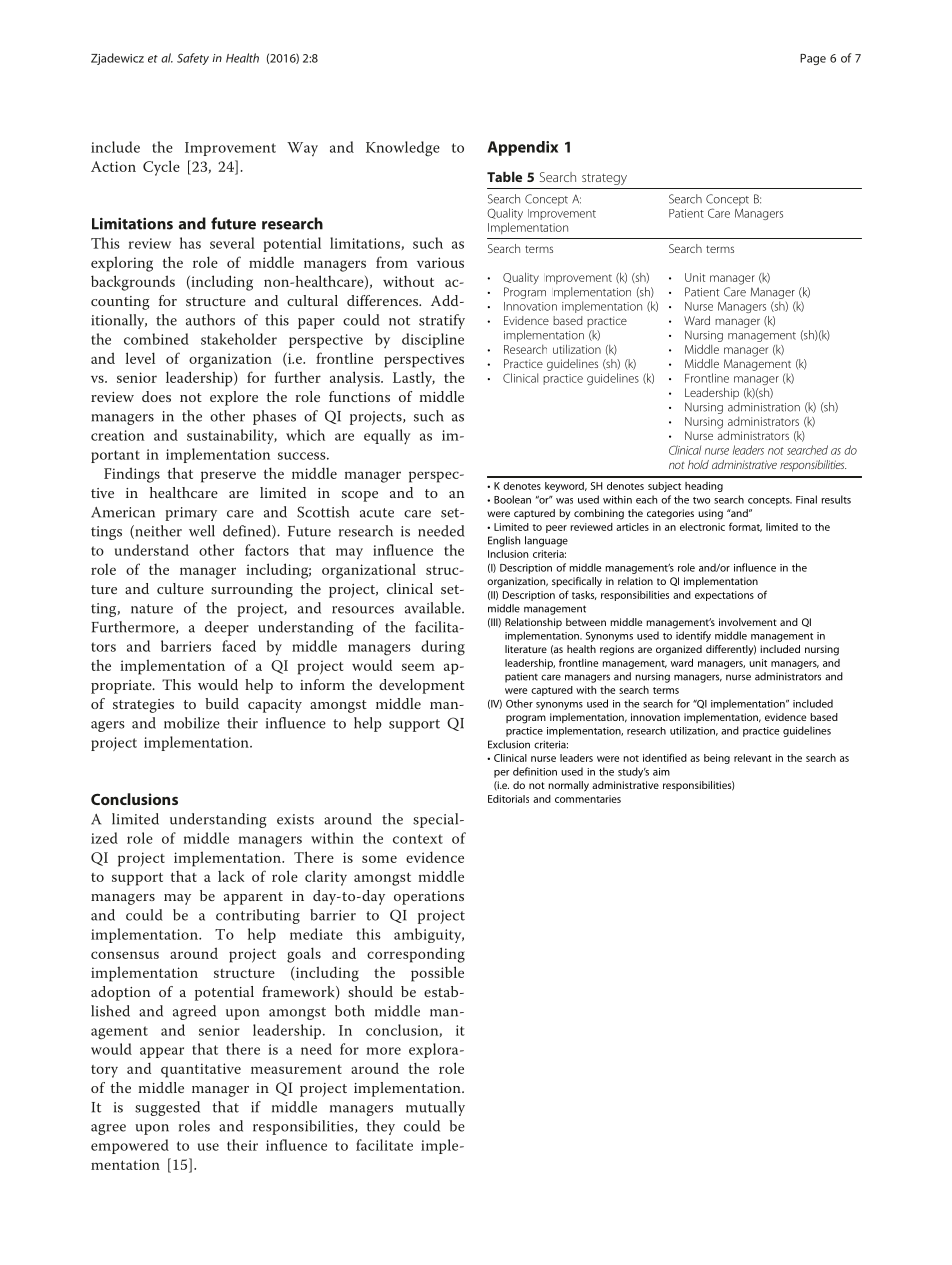 This page has height=1265, width=952. I want to click on Safety, so click(193, 59).
